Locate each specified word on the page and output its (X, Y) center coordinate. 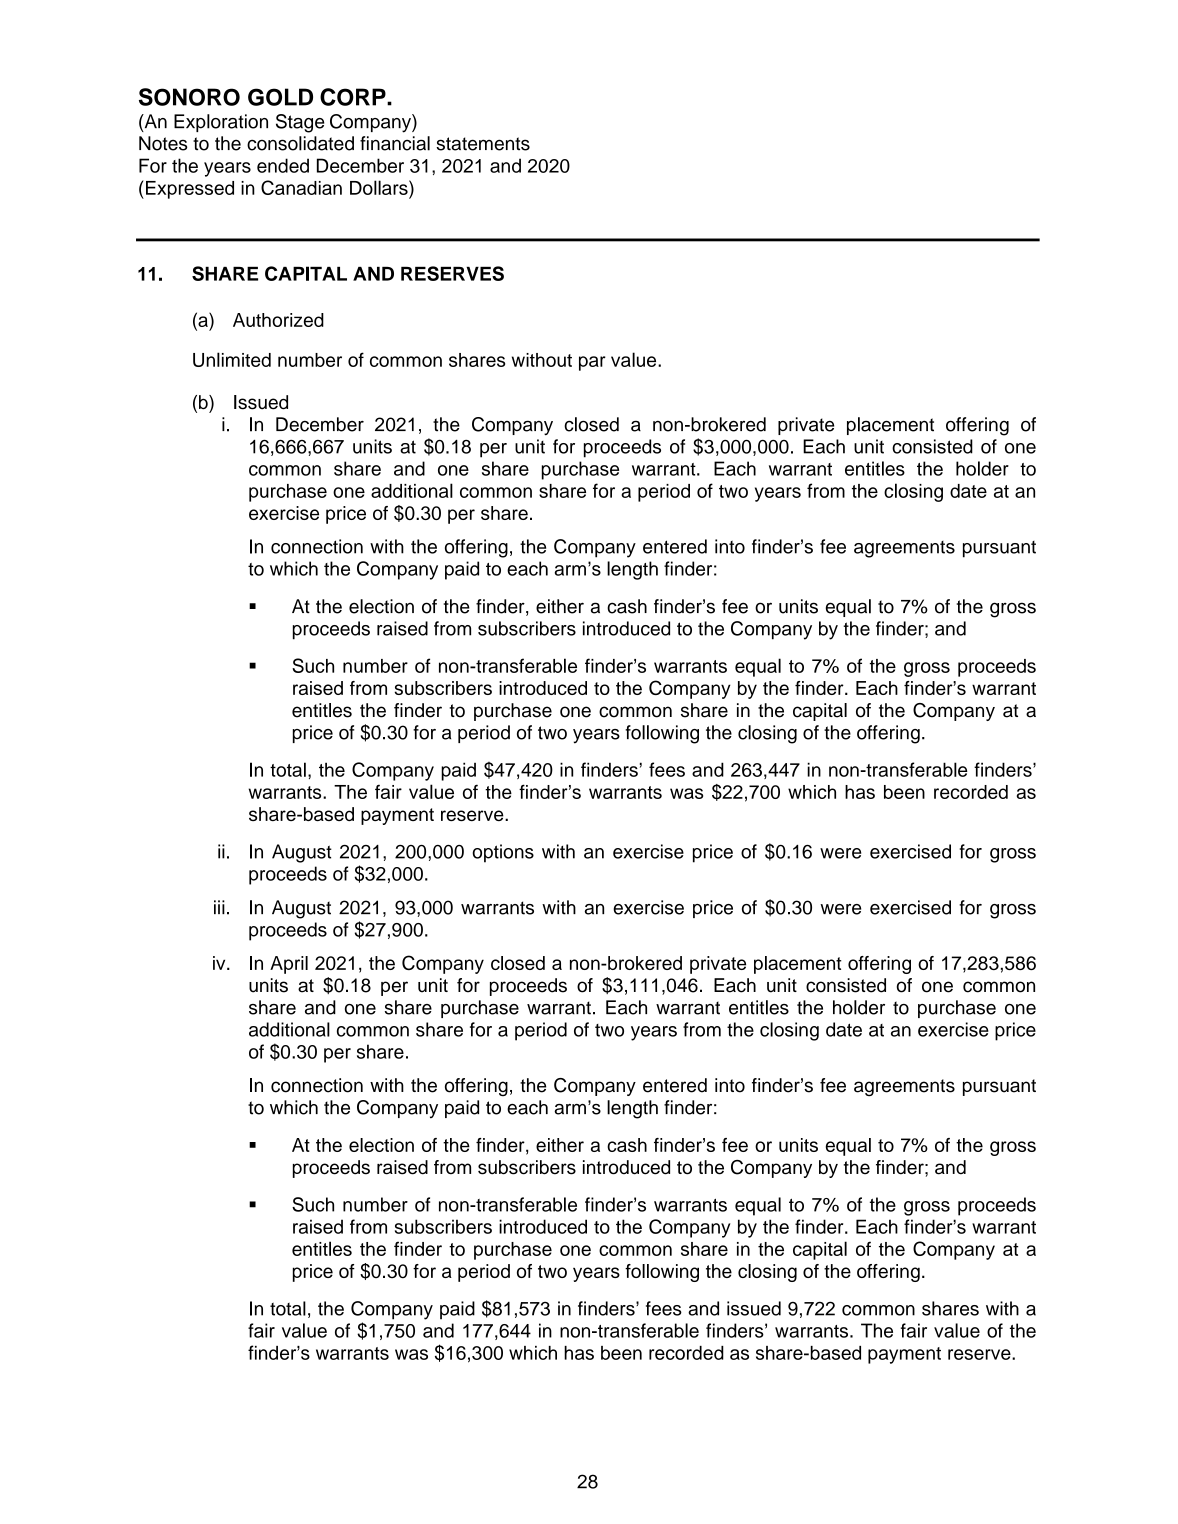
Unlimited (232, 359)
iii (219, 907)
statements (483, 144)
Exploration (221, 123)
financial (395, 143)
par (592, 363)
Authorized (278, 320)
